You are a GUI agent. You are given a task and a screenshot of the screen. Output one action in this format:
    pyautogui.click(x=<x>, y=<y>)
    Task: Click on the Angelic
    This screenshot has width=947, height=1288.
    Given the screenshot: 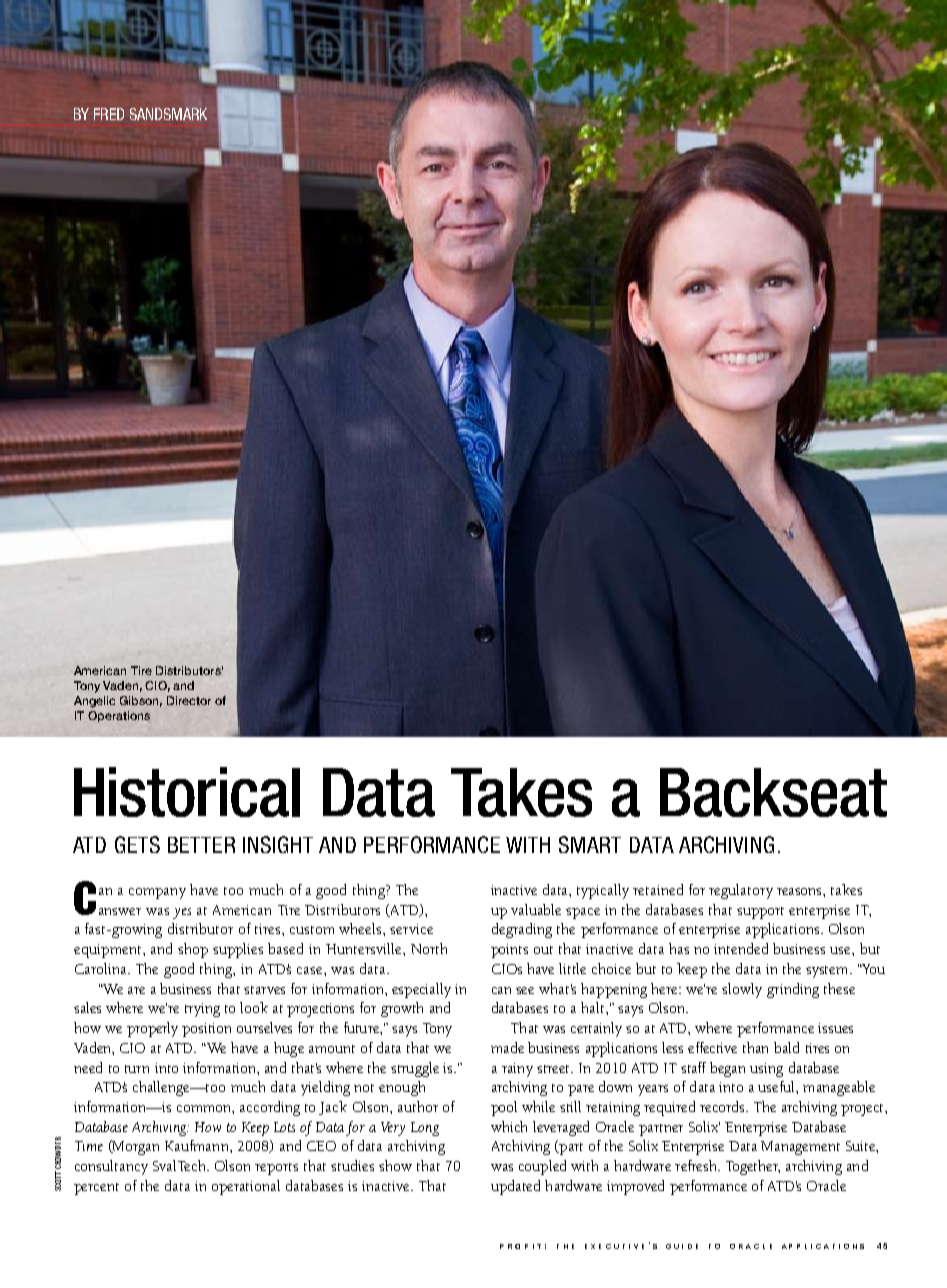 What is the action you would take?
    pyautogui.click(x=94, y=702)
